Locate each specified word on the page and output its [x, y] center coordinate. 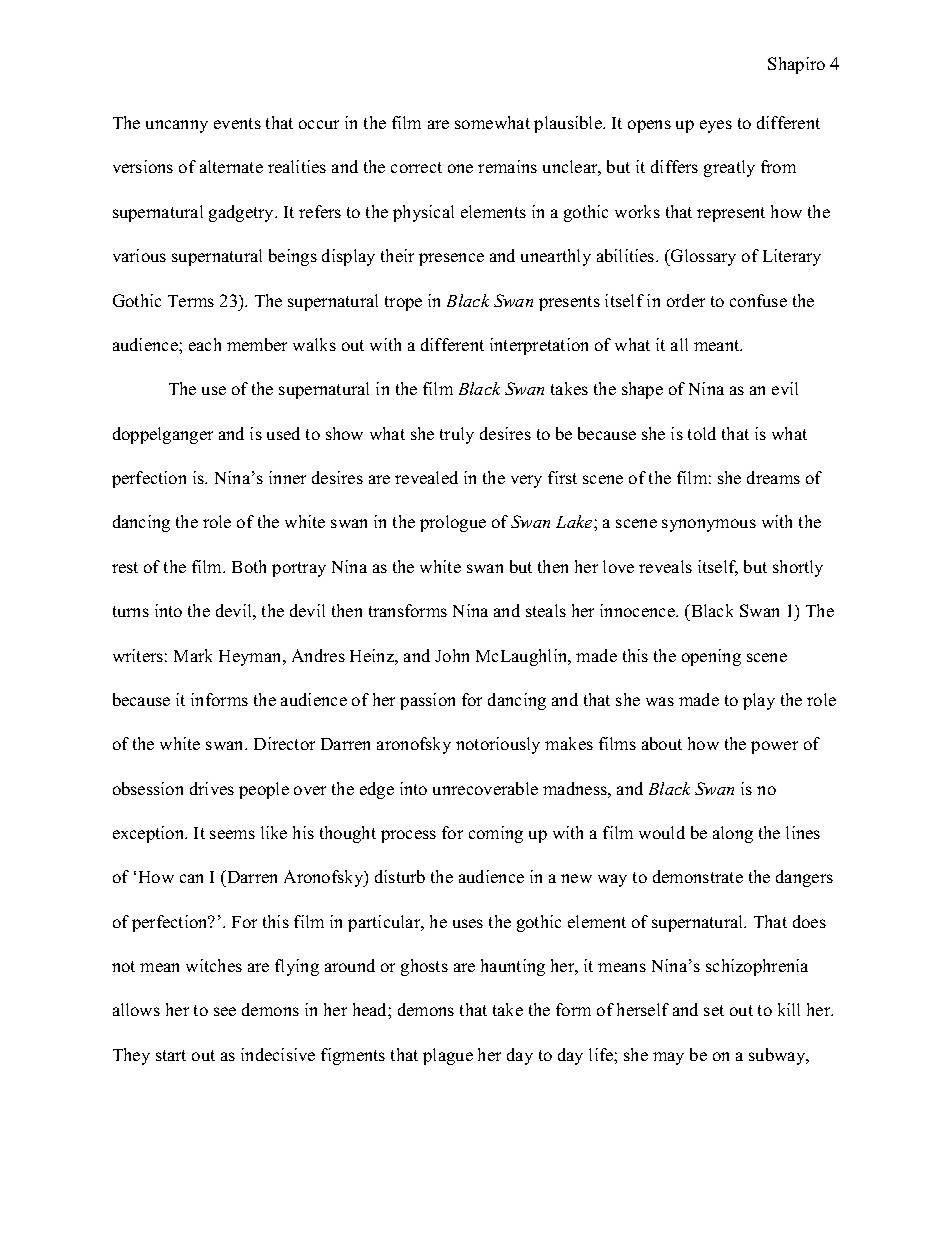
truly [457, 435]
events [237, 123]
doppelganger [163, 435]
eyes [716, 126]
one [460, 168]
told [702, 433]
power [774, 747]
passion [427, 701]
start [171, 1055]
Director [284, 743]
